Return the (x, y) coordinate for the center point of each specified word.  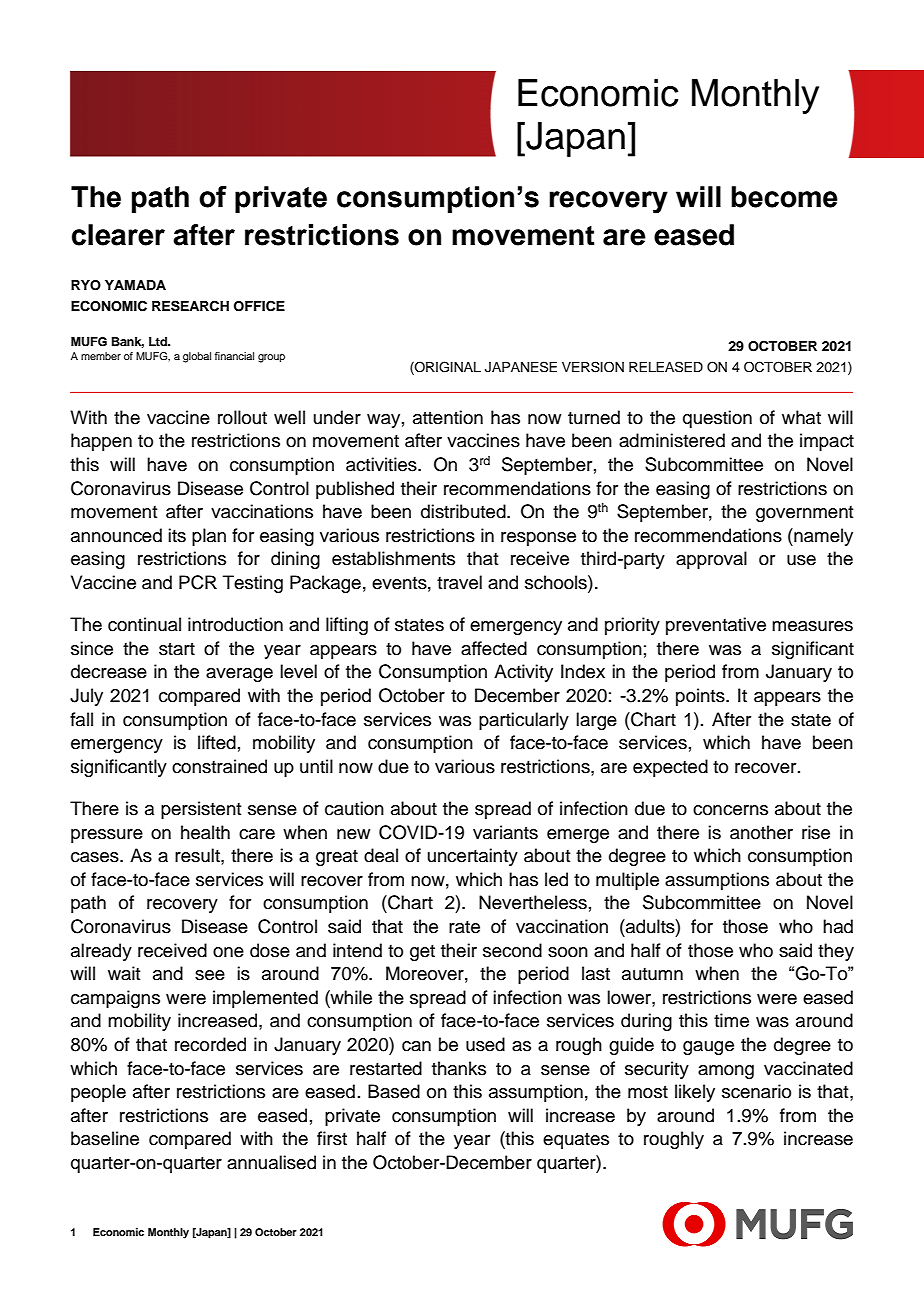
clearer (118, 235)
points (701, 697)
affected (494, 648)
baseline (105, 1138)
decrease (109, 671)
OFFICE (259, 306)
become (784, 197)
